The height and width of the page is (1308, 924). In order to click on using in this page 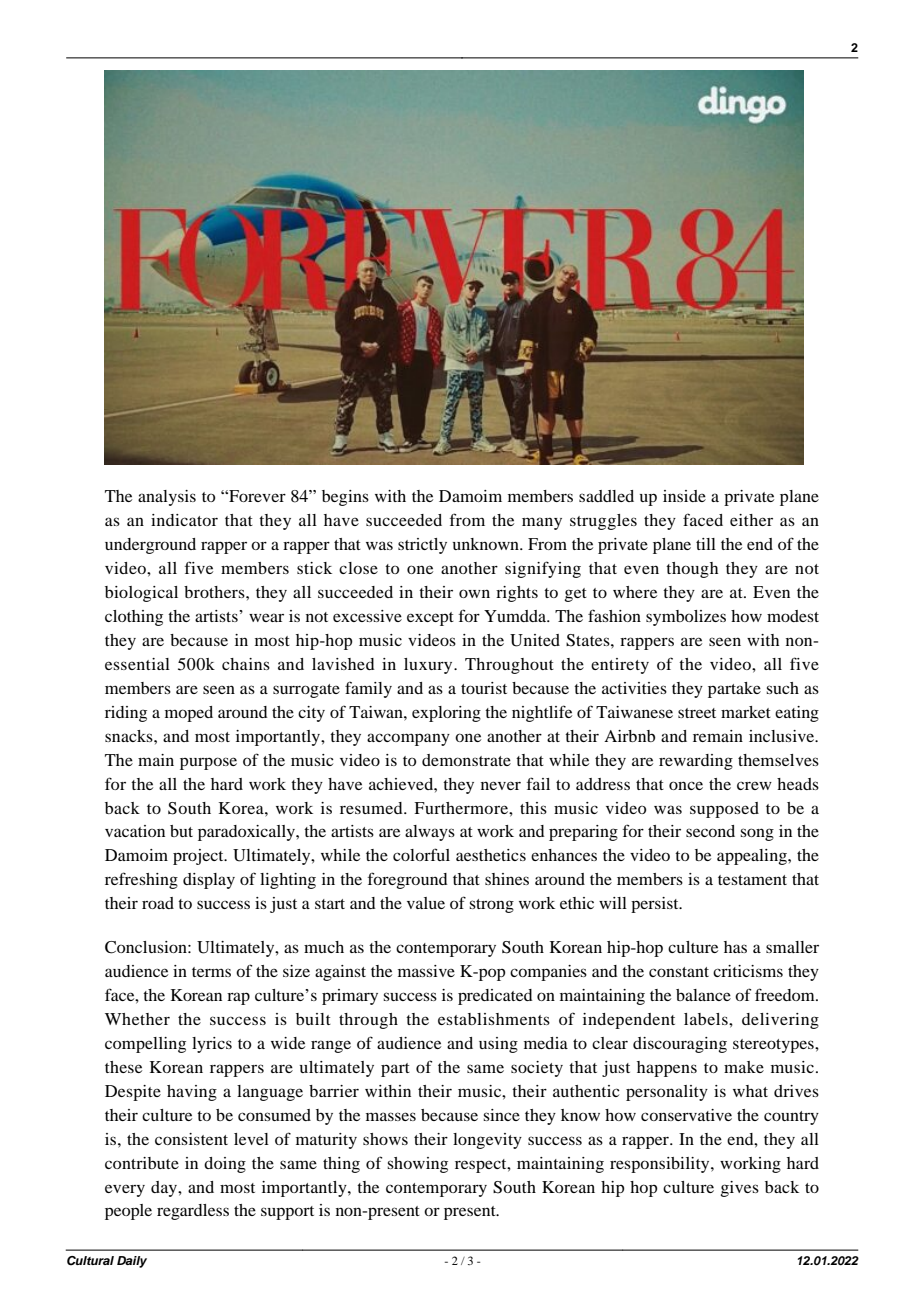, I will do `click(498, 1045)`.
